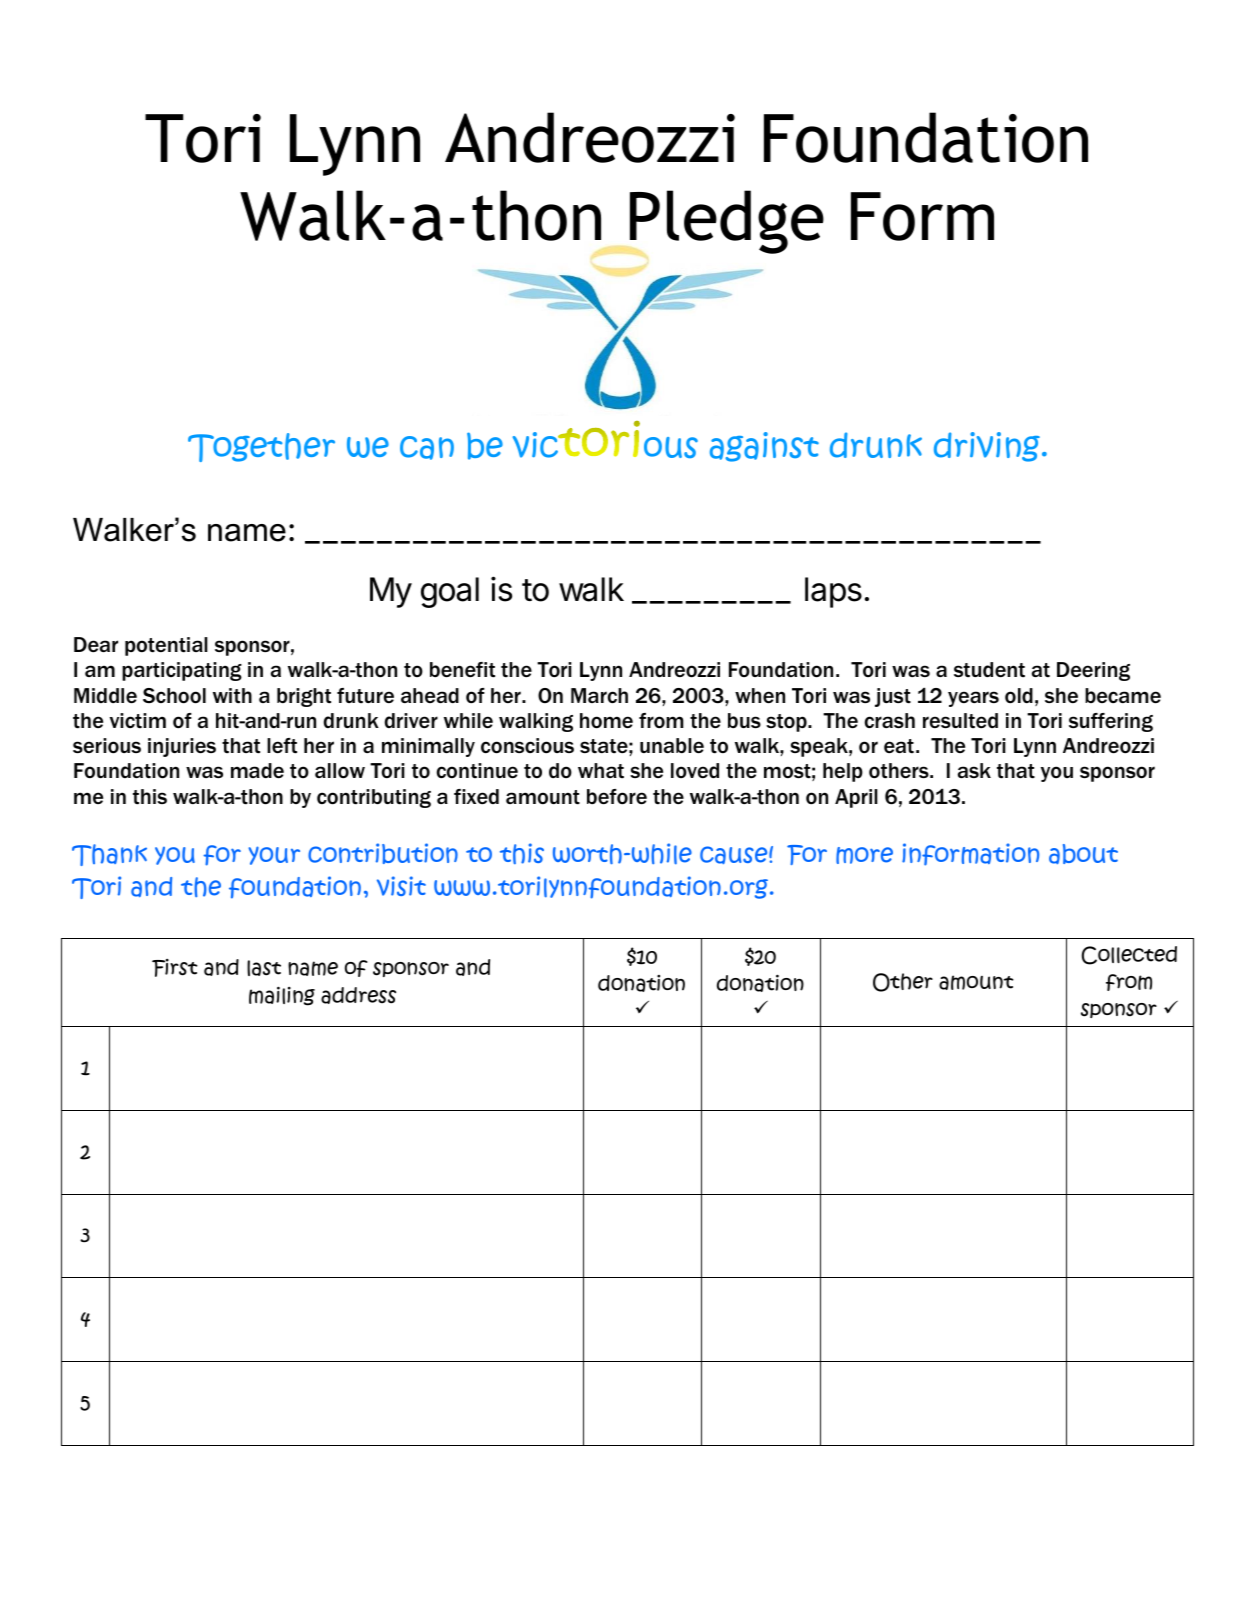 This page has height=1604, width=1239. What do you see at coordinates (450, 592) in the page?
I see `goal` at bounding box center [450, 592].
